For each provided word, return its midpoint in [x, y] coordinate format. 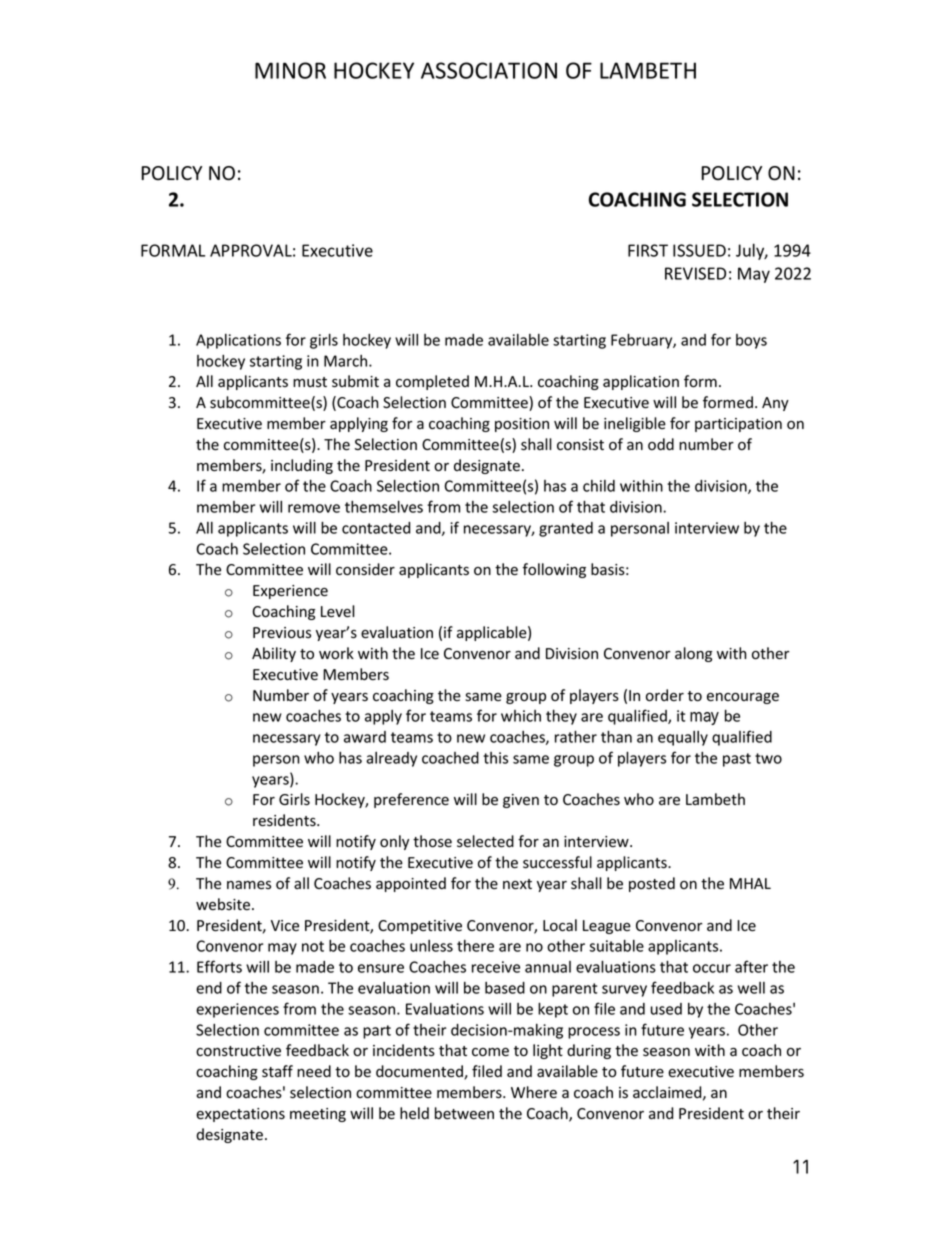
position [522, 425]
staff [277, 1071]
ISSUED [699, 250]
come [490, 1052]
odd [661, 444]
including [302, 466]
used [666, 1009]
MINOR [290, 70]
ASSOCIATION [489, 70]
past [737, 760]
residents [285, 820]
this [495, 758]
